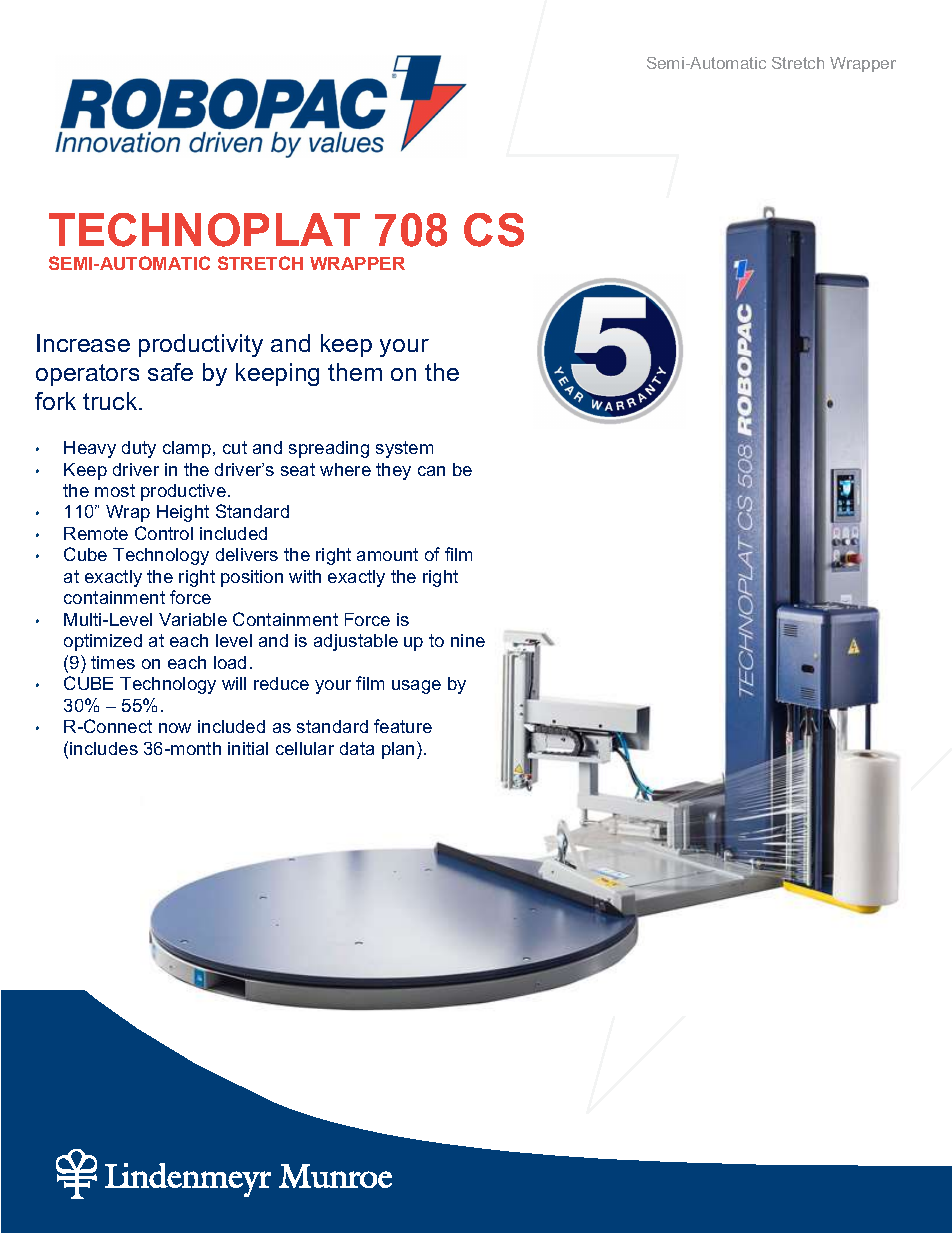 The height and width of the screenshot is (1233, 952). I want to click on optimized, so click(103, 642).
